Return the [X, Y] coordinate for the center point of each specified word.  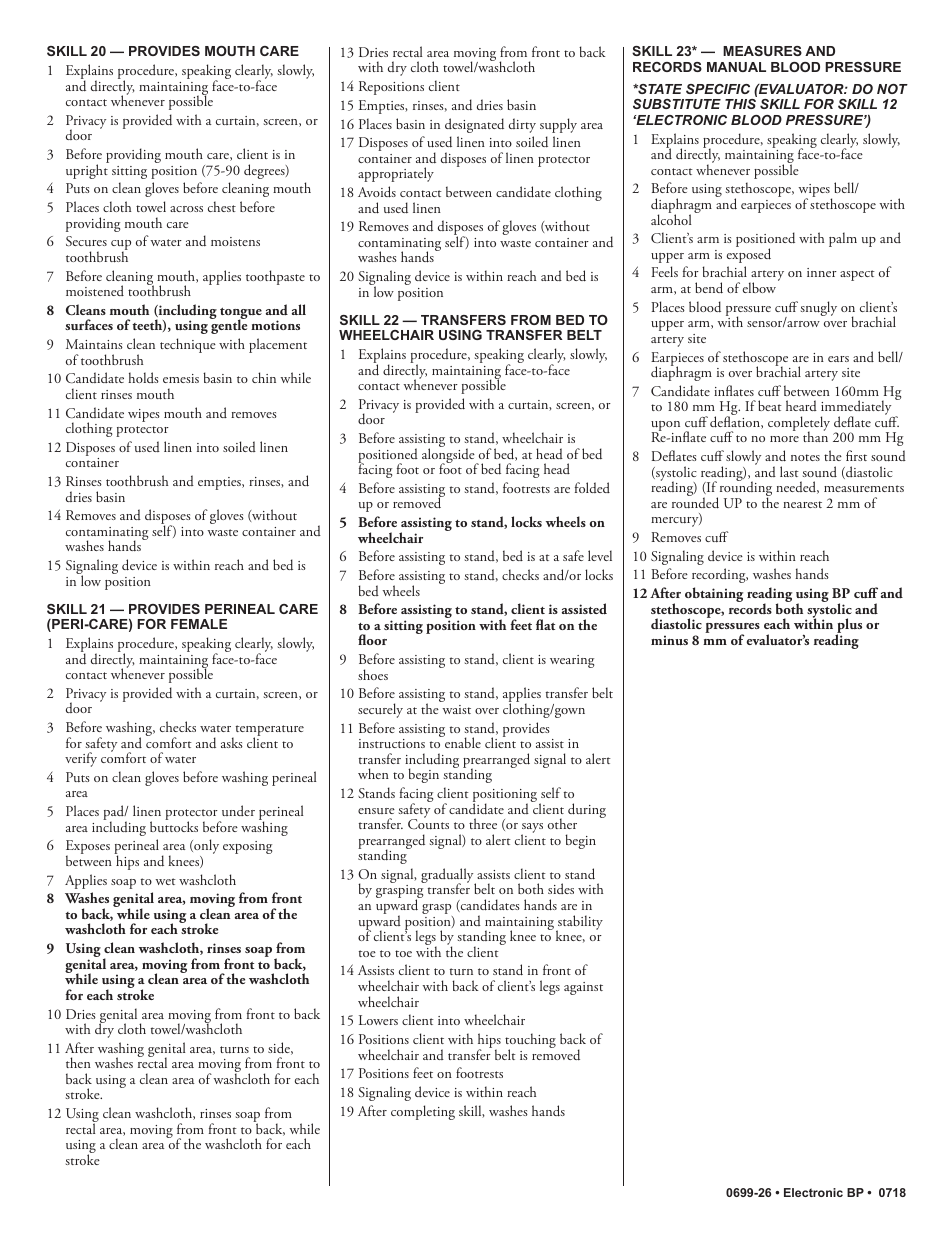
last [789, 471]
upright [87, 170]
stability [579, 923]
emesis [181, 378]
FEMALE [199, 624]
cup [121, 246]
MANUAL [736, 67]
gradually [448, 877]
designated [474, 125]
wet [165, 881]
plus [848, 627]
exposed [749, 254]
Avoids [377, 192]
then [78, 1062]
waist [456, 709]
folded [592, 487]
